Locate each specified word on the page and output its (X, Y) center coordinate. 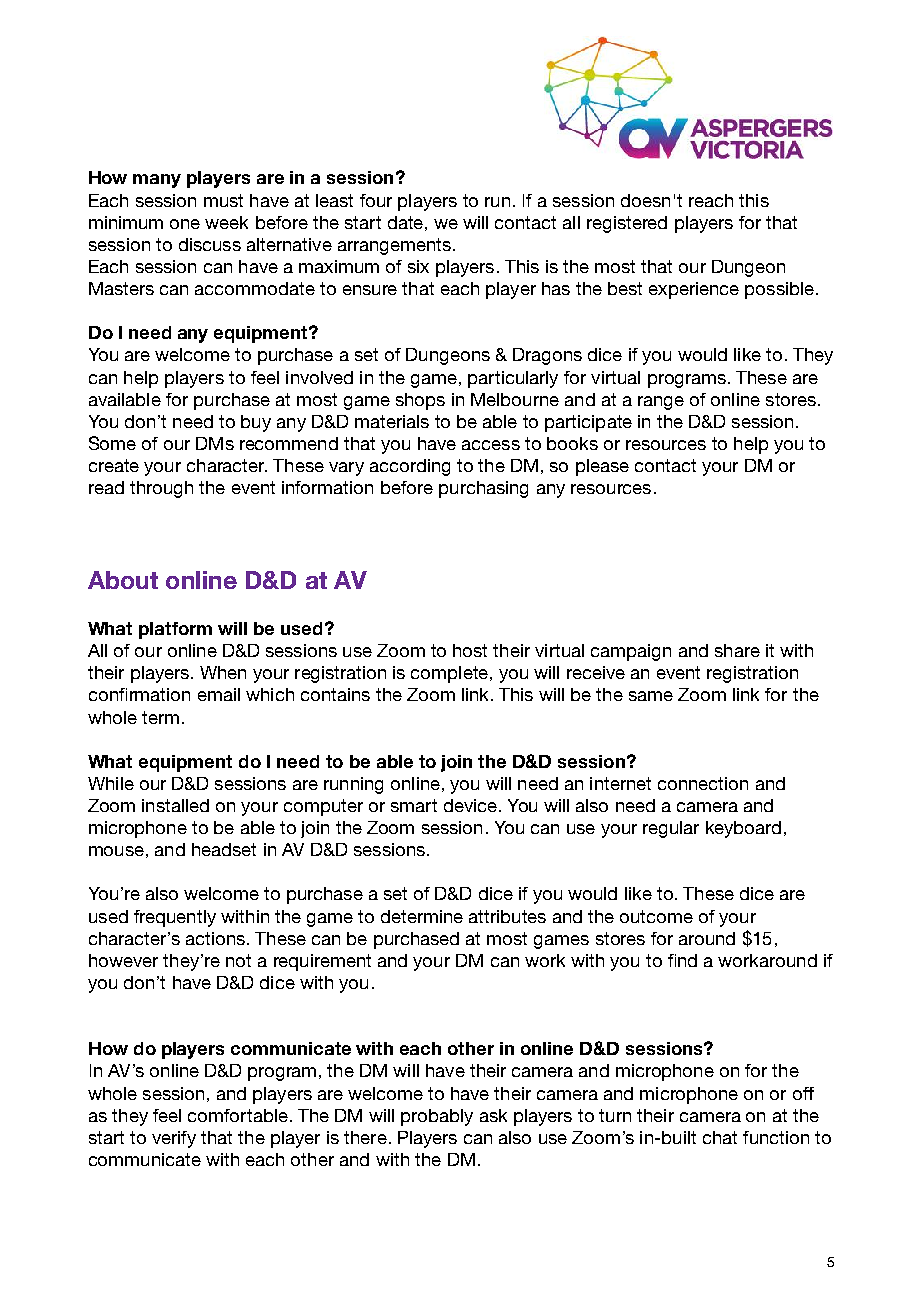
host (470, 650)
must (223, 200)
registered (627, 224)
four (376, 200)
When (223, 672)
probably (437, 1117)
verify (174, 1139)
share (737, 650)
